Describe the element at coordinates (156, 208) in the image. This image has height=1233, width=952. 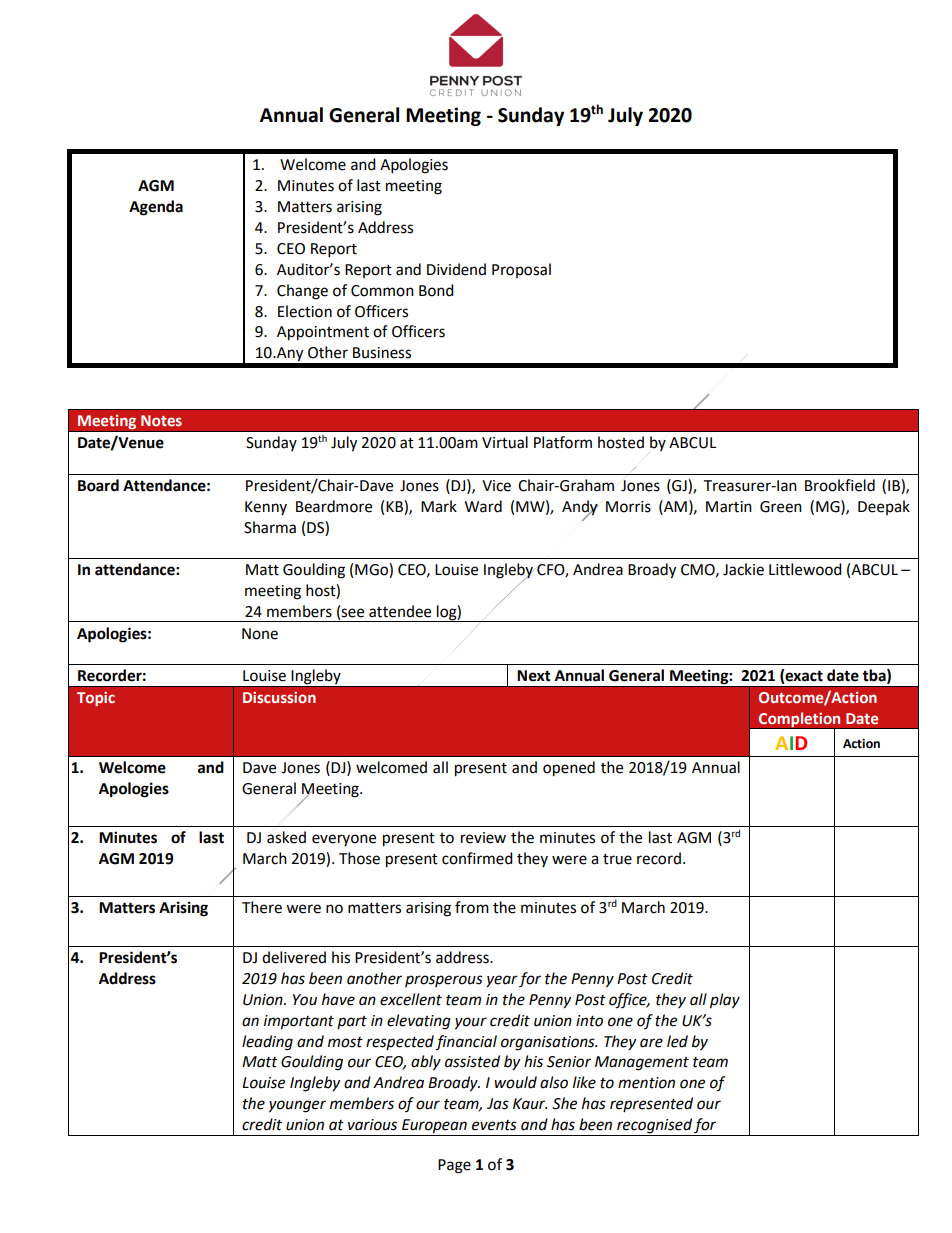
I see `Agenda` at that location.
